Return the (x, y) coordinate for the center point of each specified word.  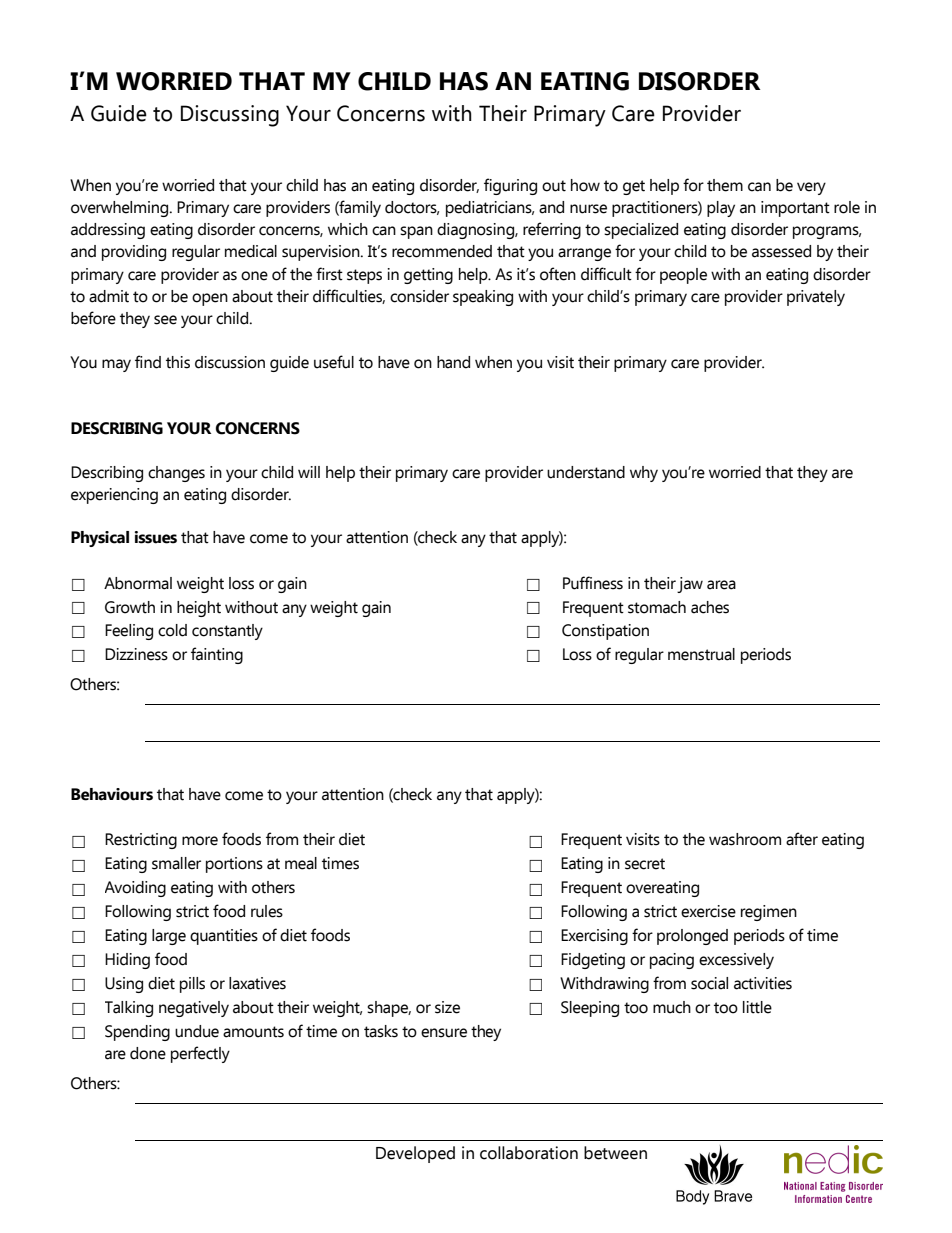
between (615, 1153)
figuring (510, 186)
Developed (415, 1154)
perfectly (200, 1054)
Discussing (230, 116)
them (725, 185)
